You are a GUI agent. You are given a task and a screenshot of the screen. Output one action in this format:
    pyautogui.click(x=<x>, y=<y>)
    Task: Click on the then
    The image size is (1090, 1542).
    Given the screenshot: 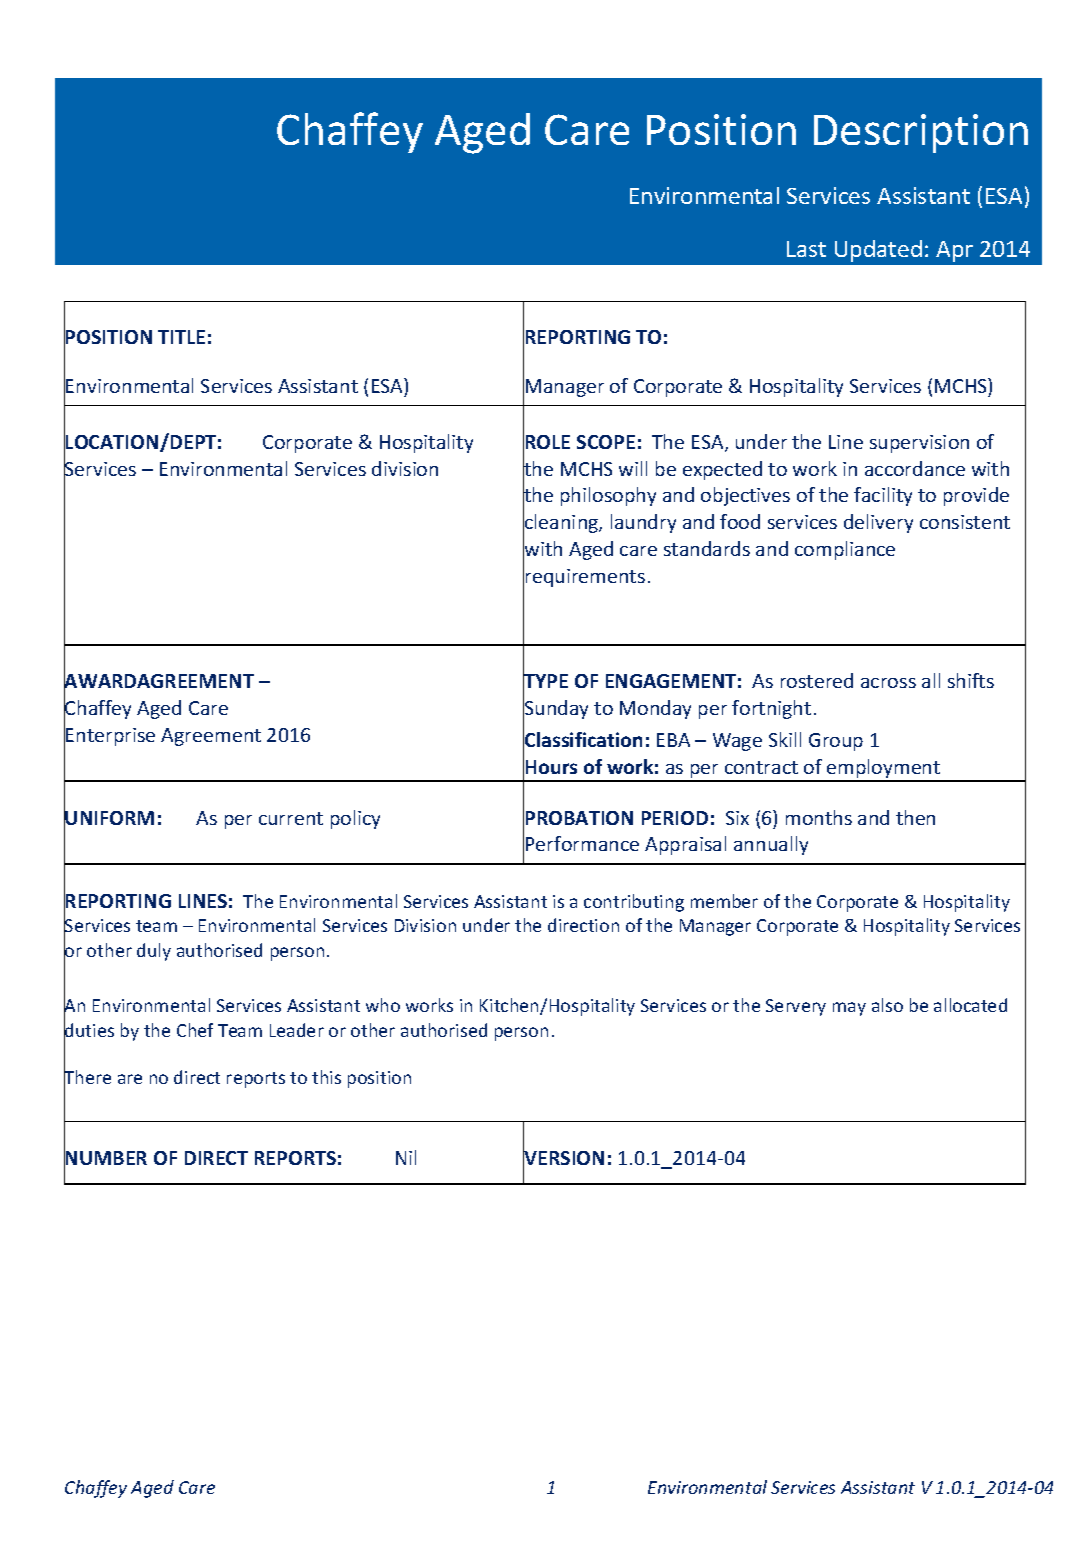 What is the action you would take?
    pyautogui.click(x=915, y=817)
